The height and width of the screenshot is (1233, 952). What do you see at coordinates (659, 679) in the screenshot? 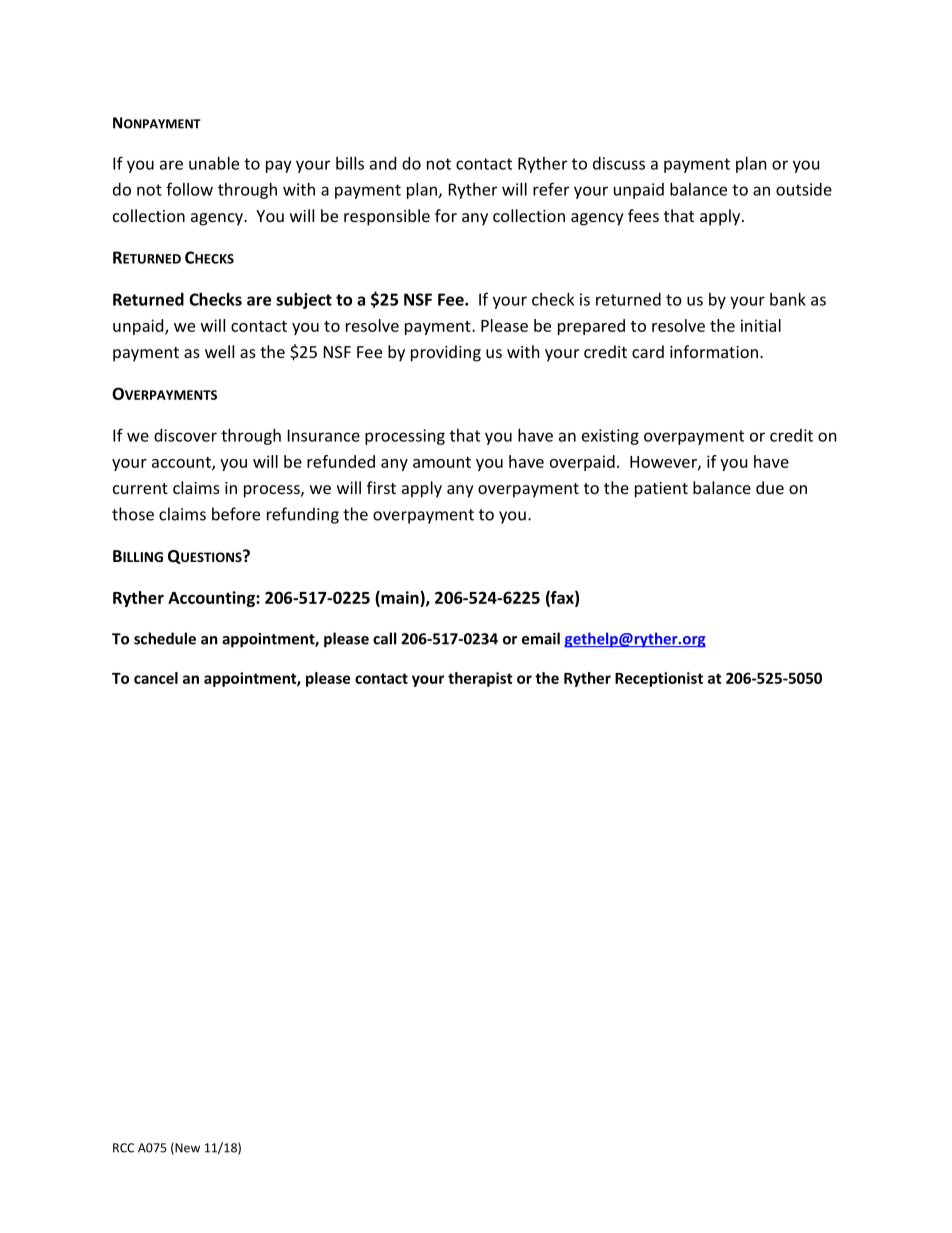
I see `Receptionist` at bounding box center [659, 679].
